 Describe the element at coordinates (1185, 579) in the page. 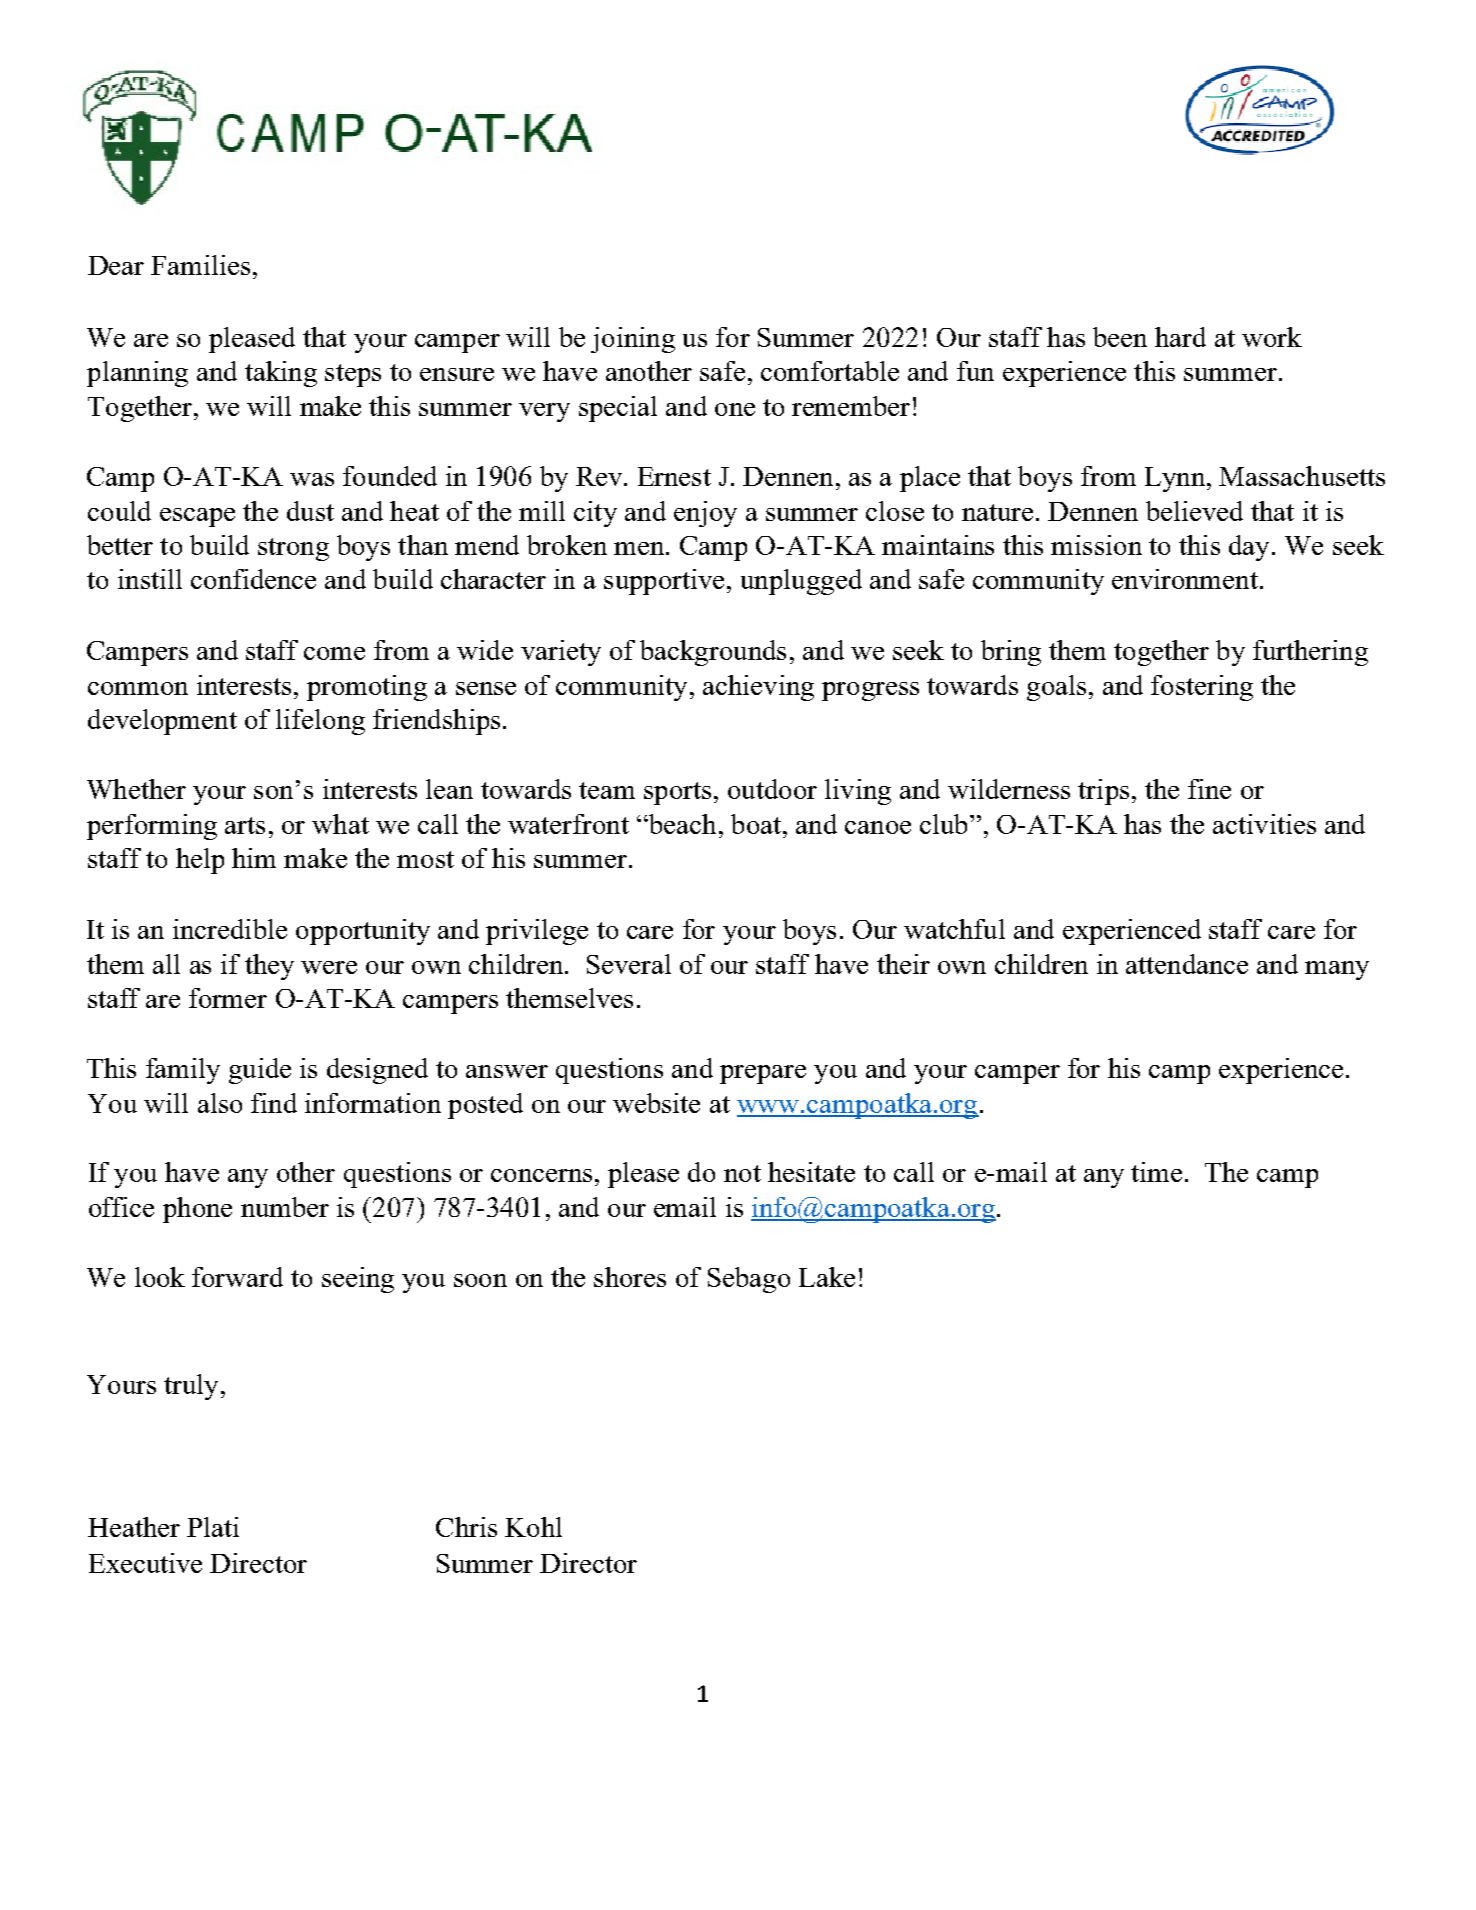

I see `environment` at that location.
